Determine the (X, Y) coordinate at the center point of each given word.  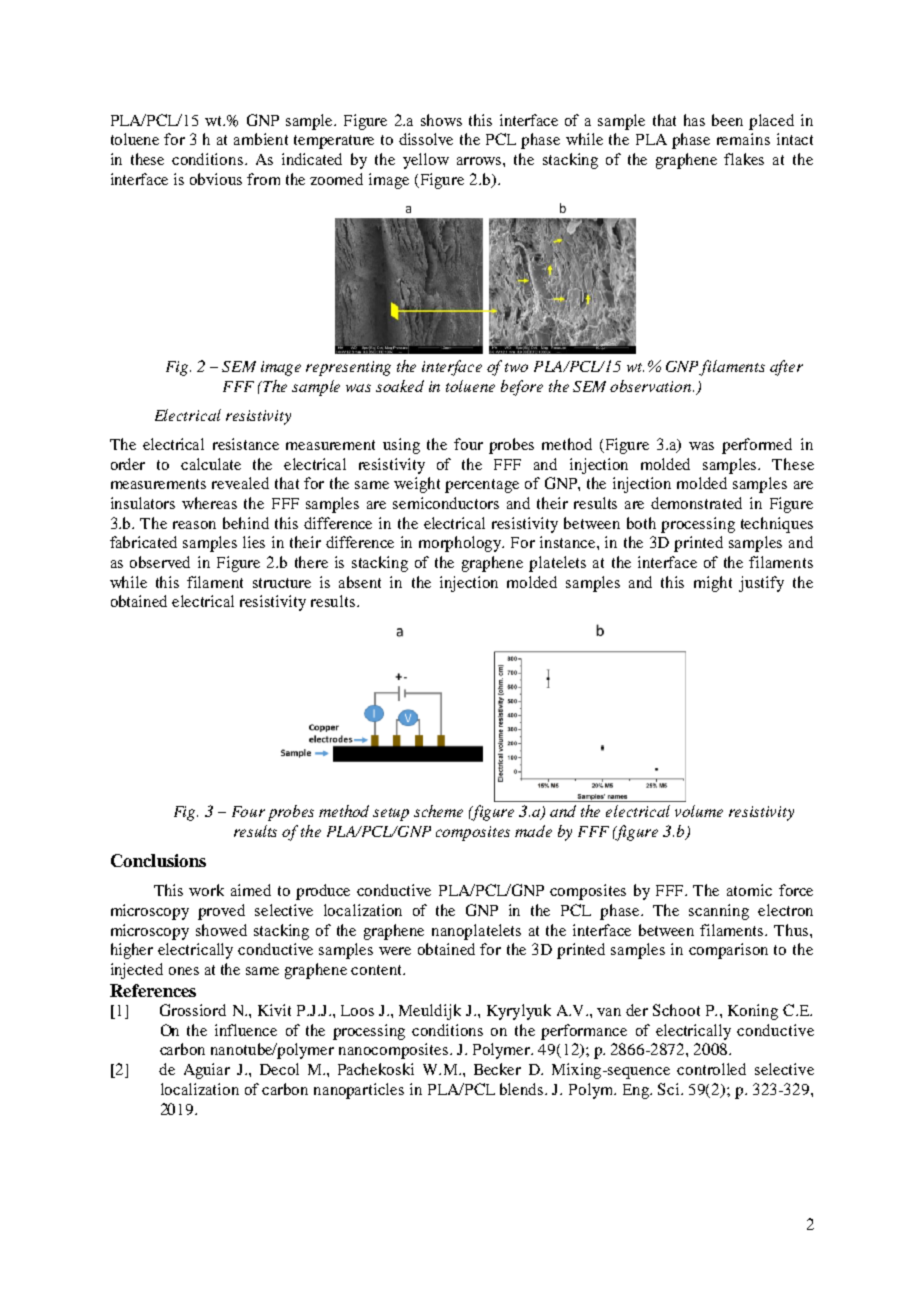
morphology (461, 544)
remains (743, 139)
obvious (216, 179)
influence (246, 1030)
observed (160, 562)
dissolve (426, 139)
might (713, 584)
